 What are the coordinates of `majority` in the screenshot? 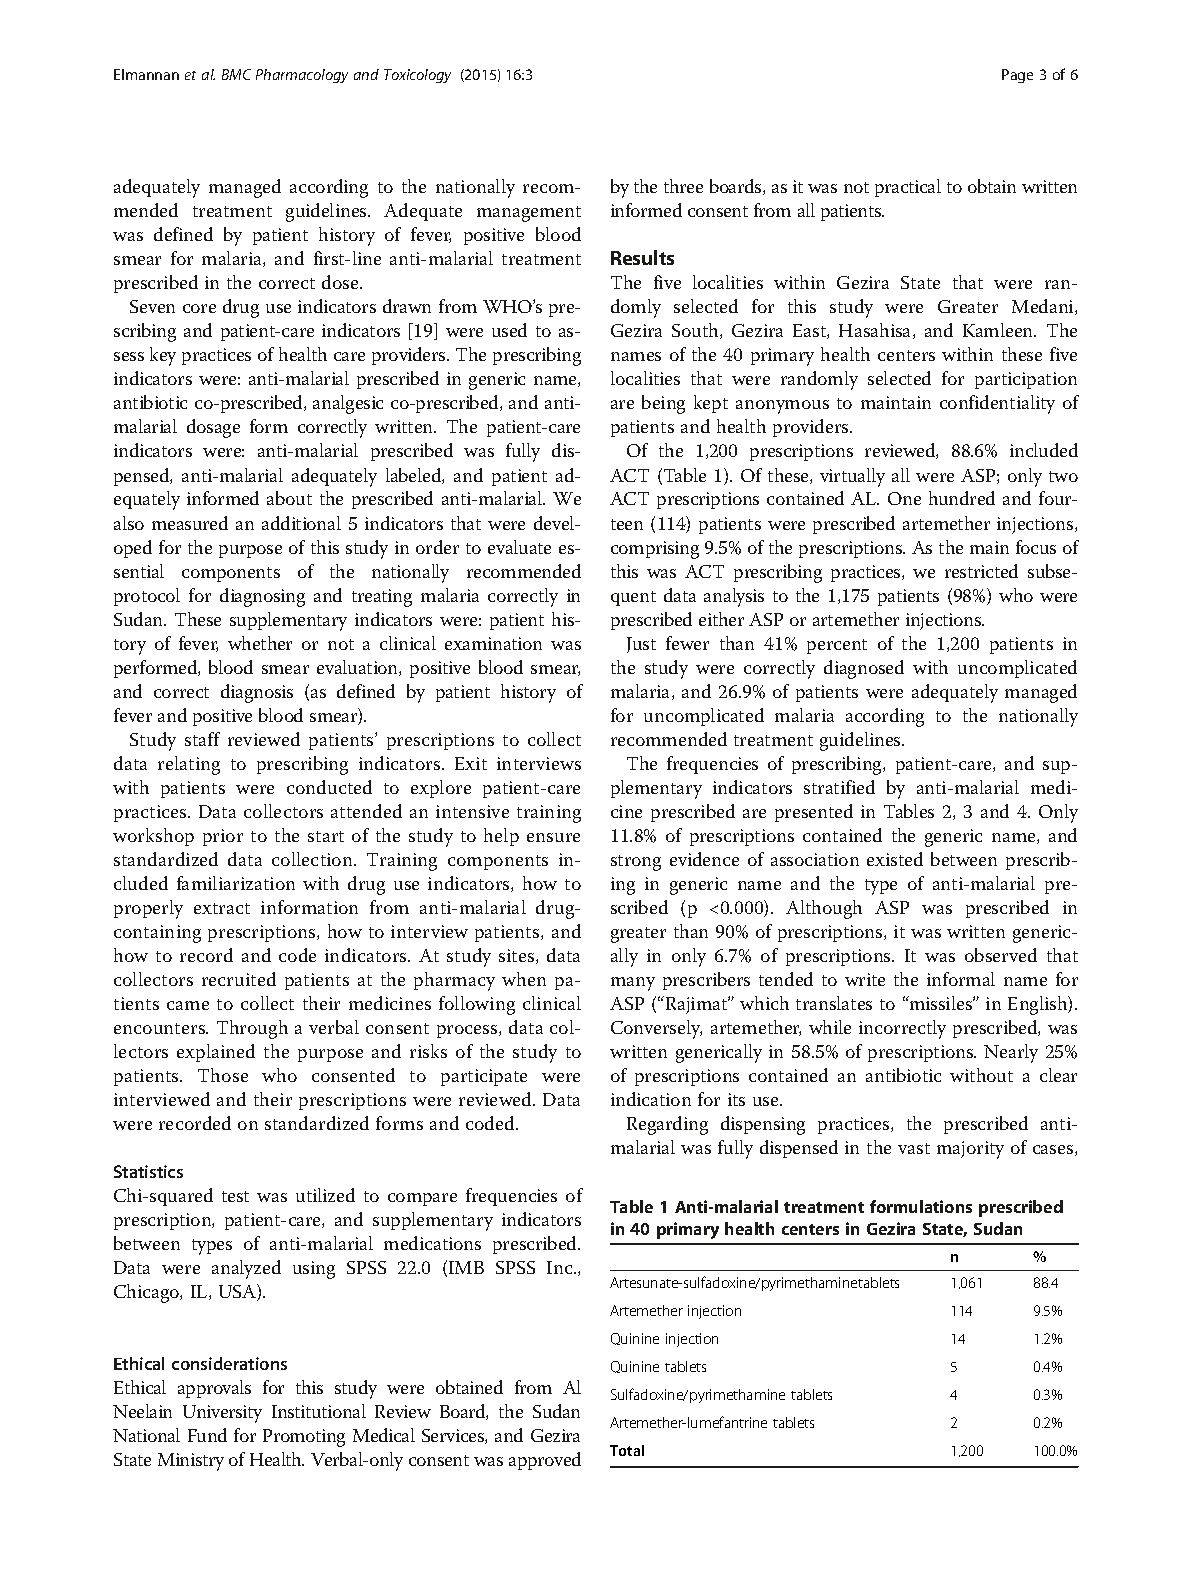 It's located at (970, 1150).
